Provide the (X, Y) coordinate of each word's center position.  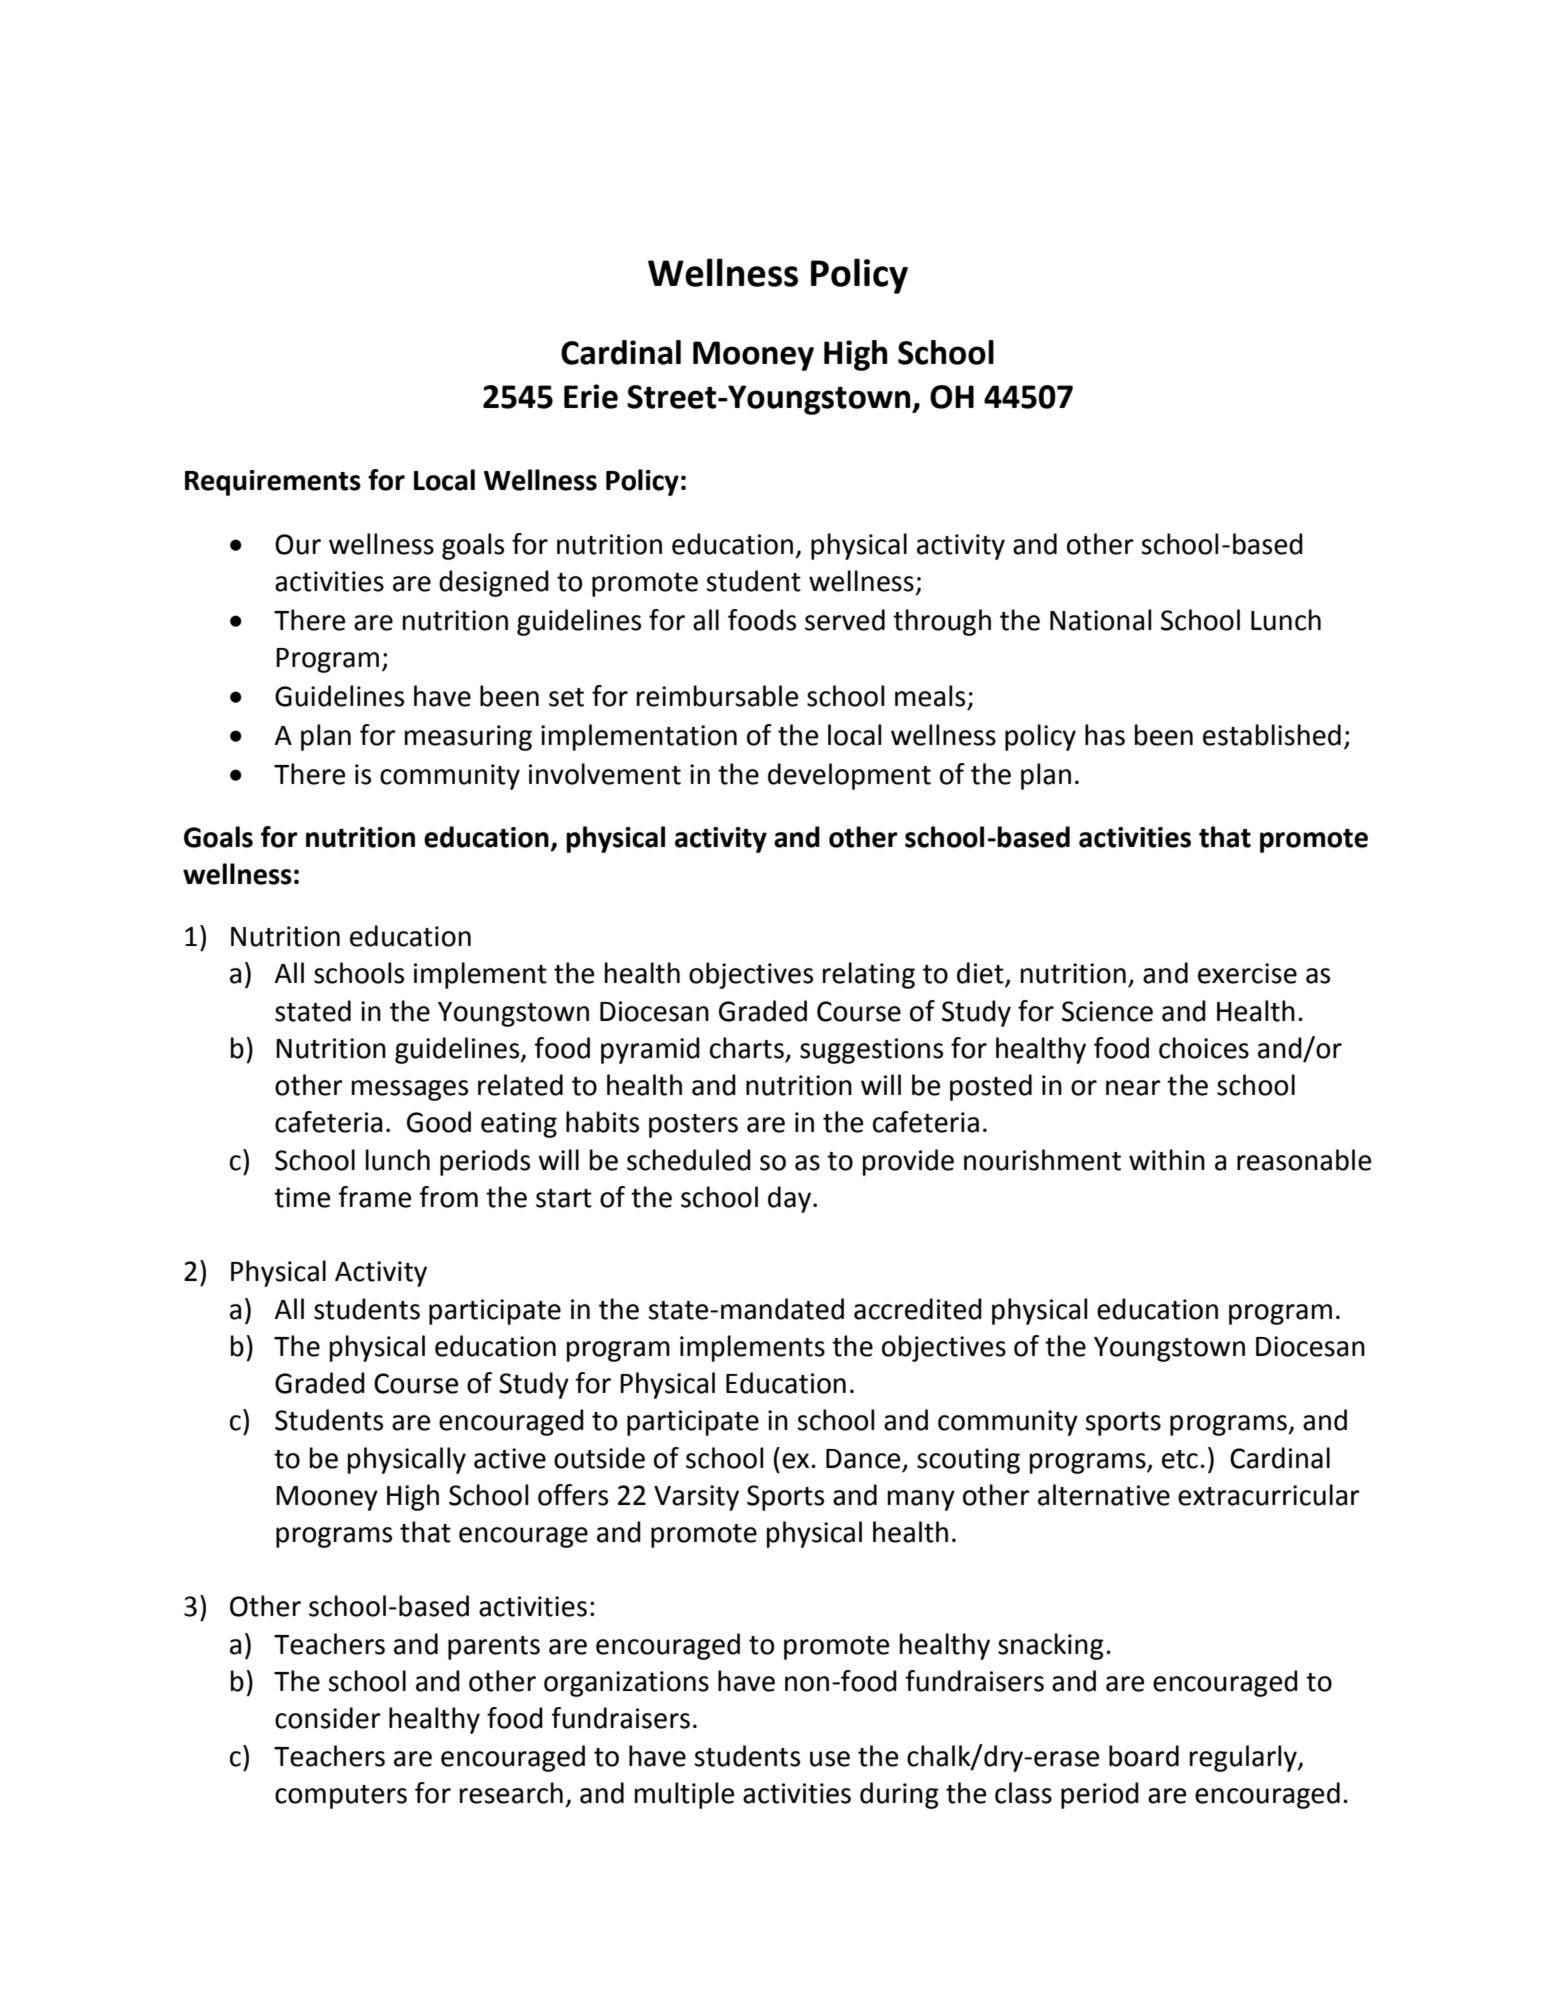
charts (747, 1048)
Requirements (273, 483)
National (1101, 620)
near (1133, 1088)
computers (341, 1797)
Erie (591, 396)
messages (410, 1090)
